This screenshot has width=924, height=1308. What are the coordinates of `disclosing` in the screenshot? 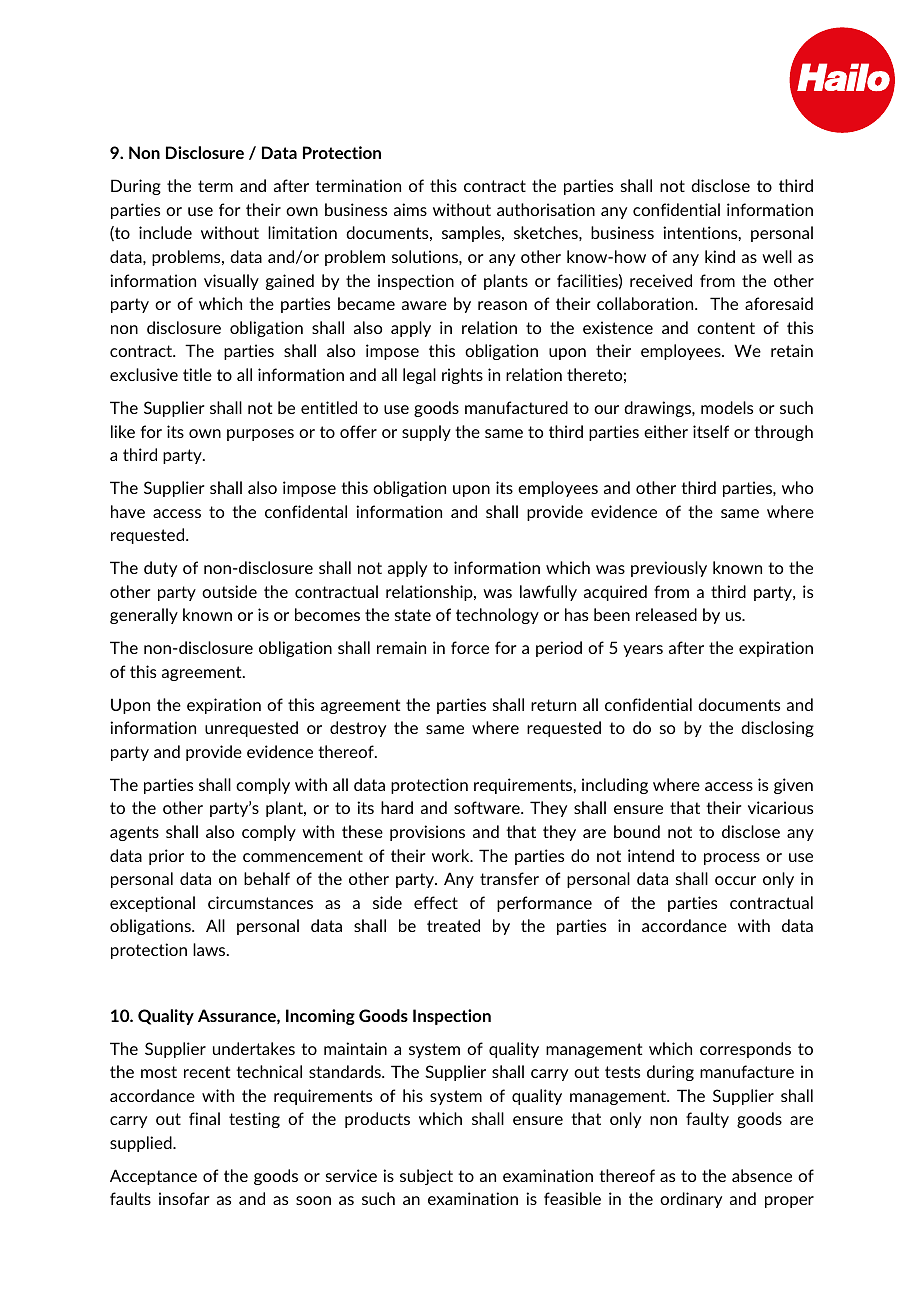 It's located at (777, 729).
